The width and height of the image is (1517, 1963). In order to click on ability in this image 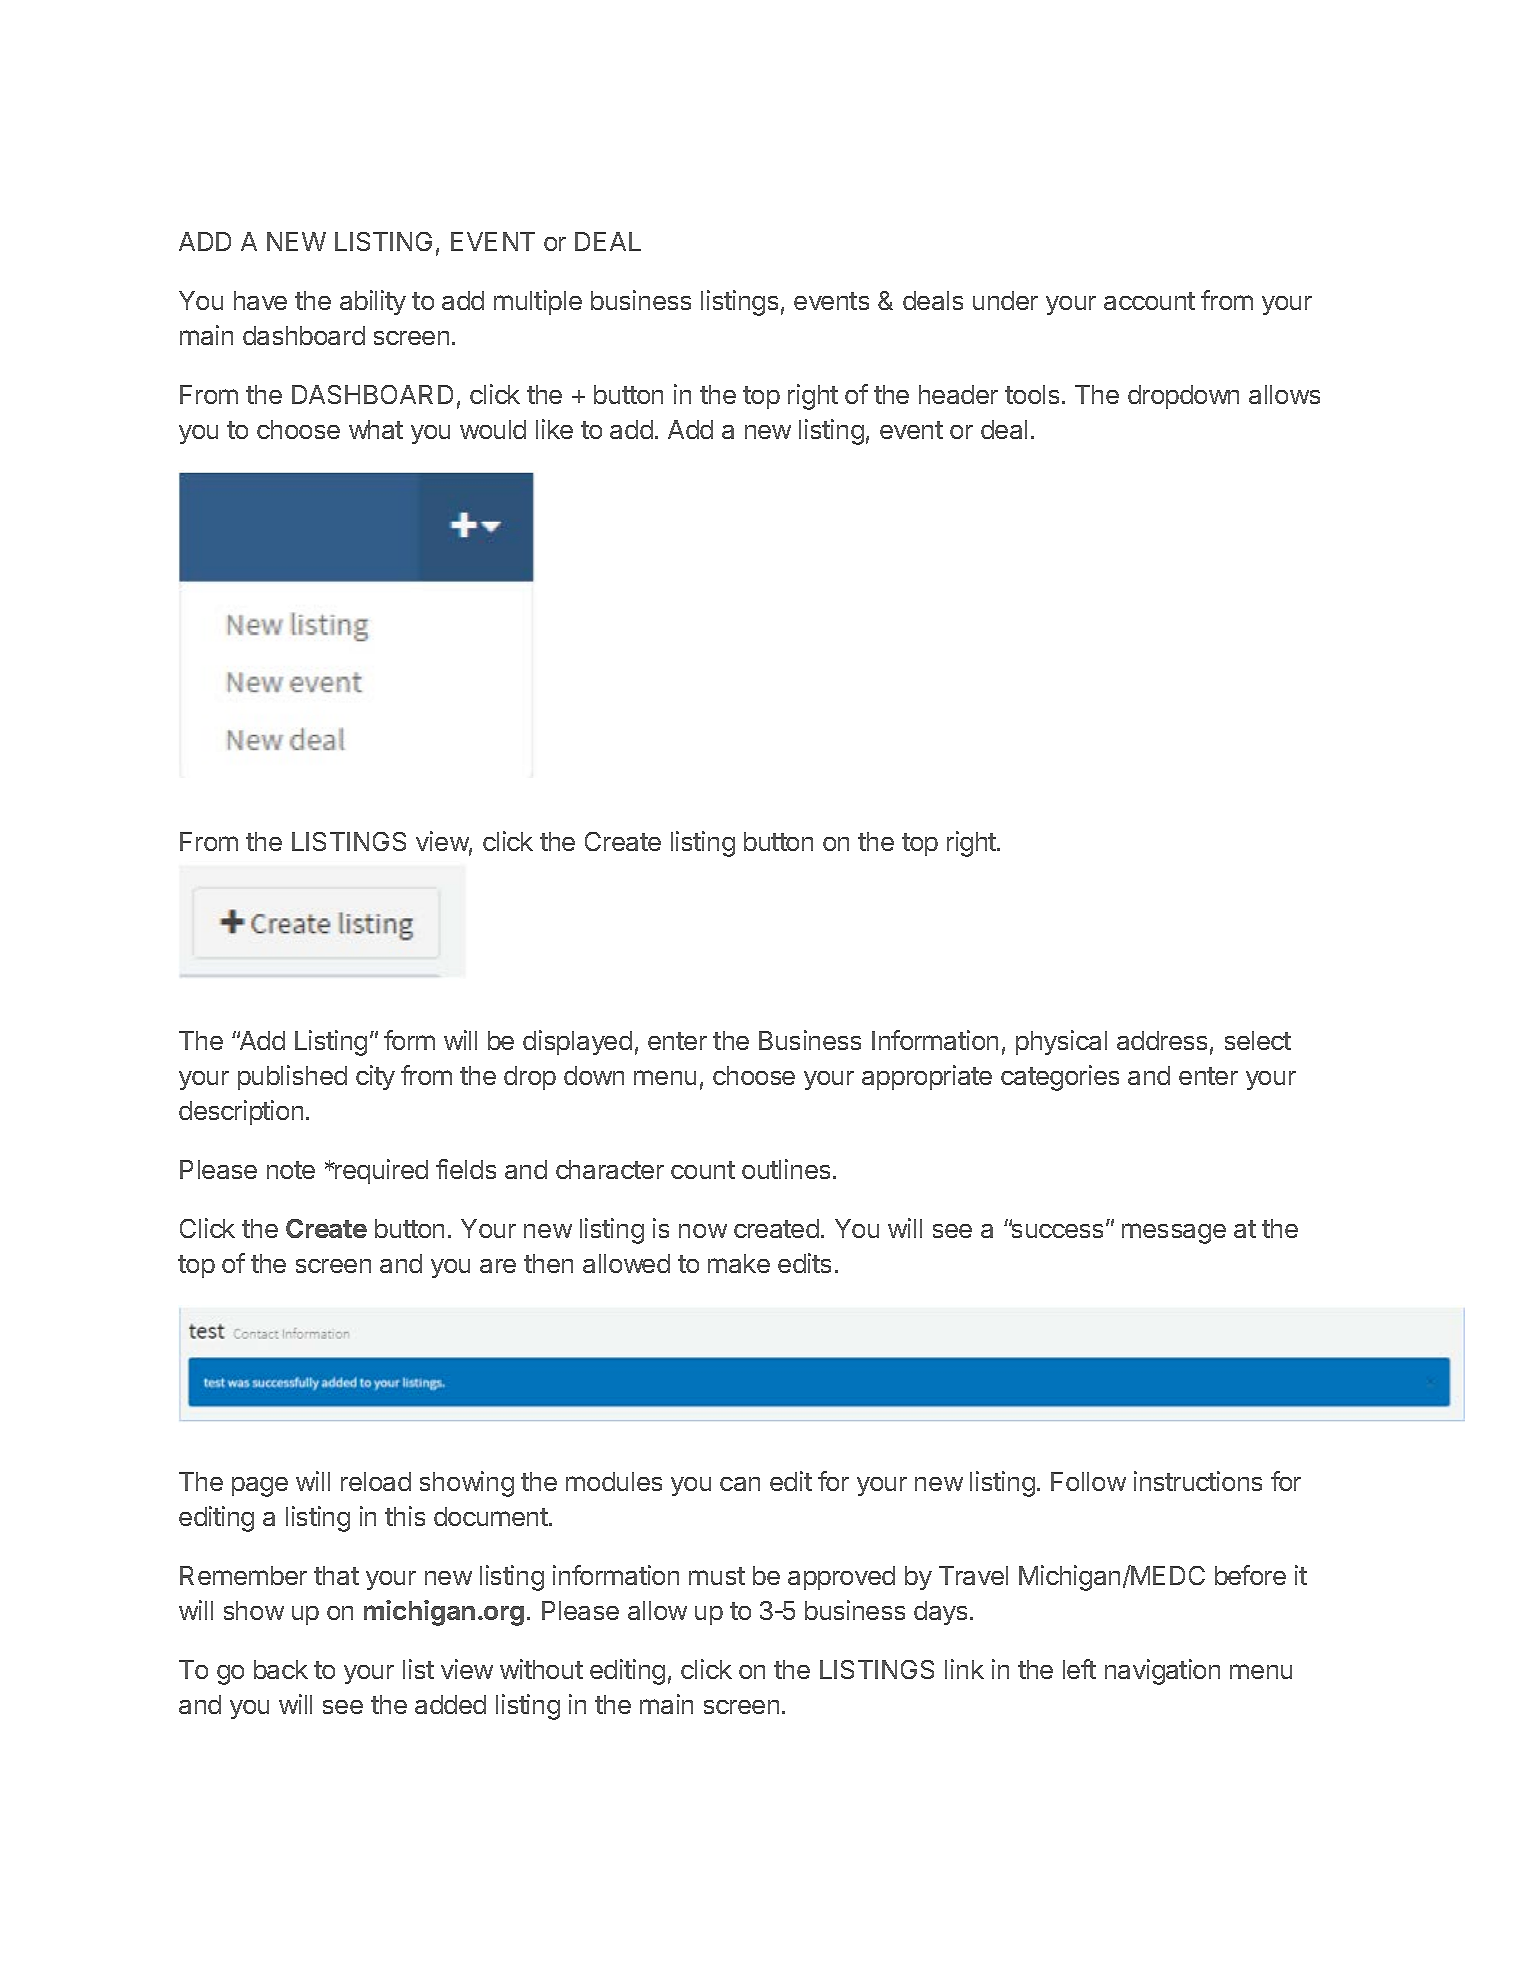, I will do `click(373, 302)`.
